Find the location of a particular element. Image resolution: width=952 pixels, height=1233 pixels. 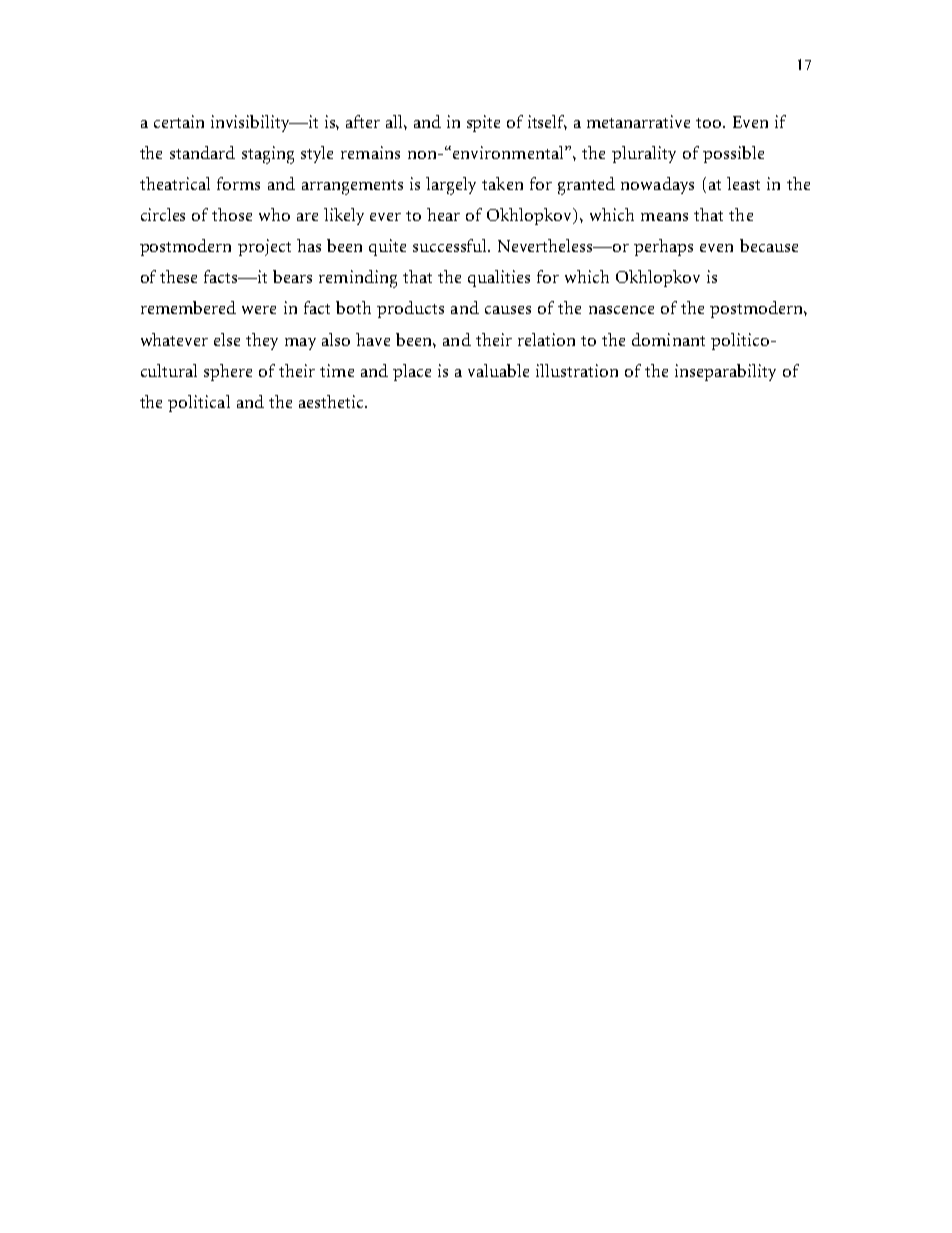

relation is located at coordinates (546, 339).
